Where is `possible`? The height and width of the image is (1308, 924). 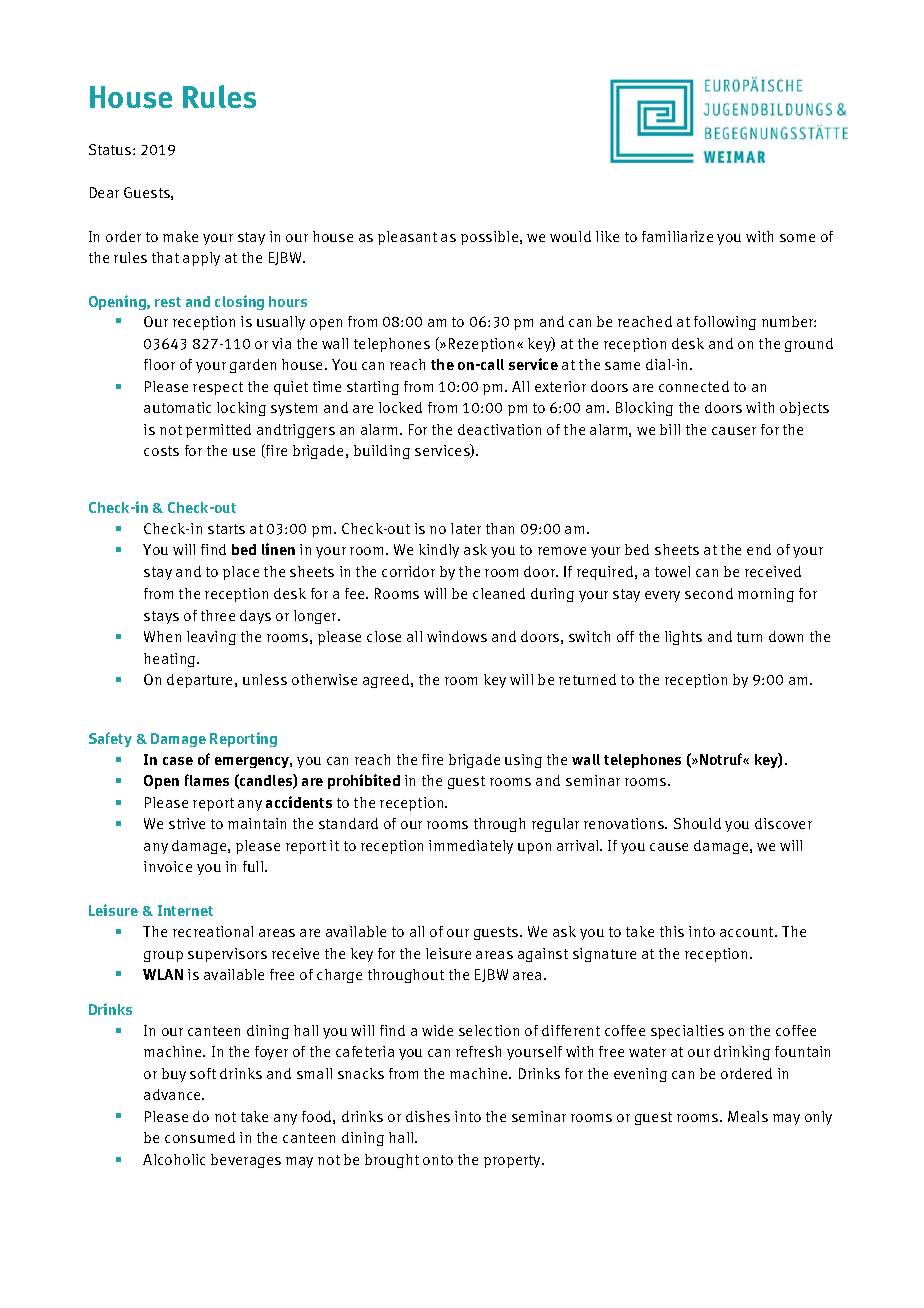
possible is located at coordinates (491, 238).
